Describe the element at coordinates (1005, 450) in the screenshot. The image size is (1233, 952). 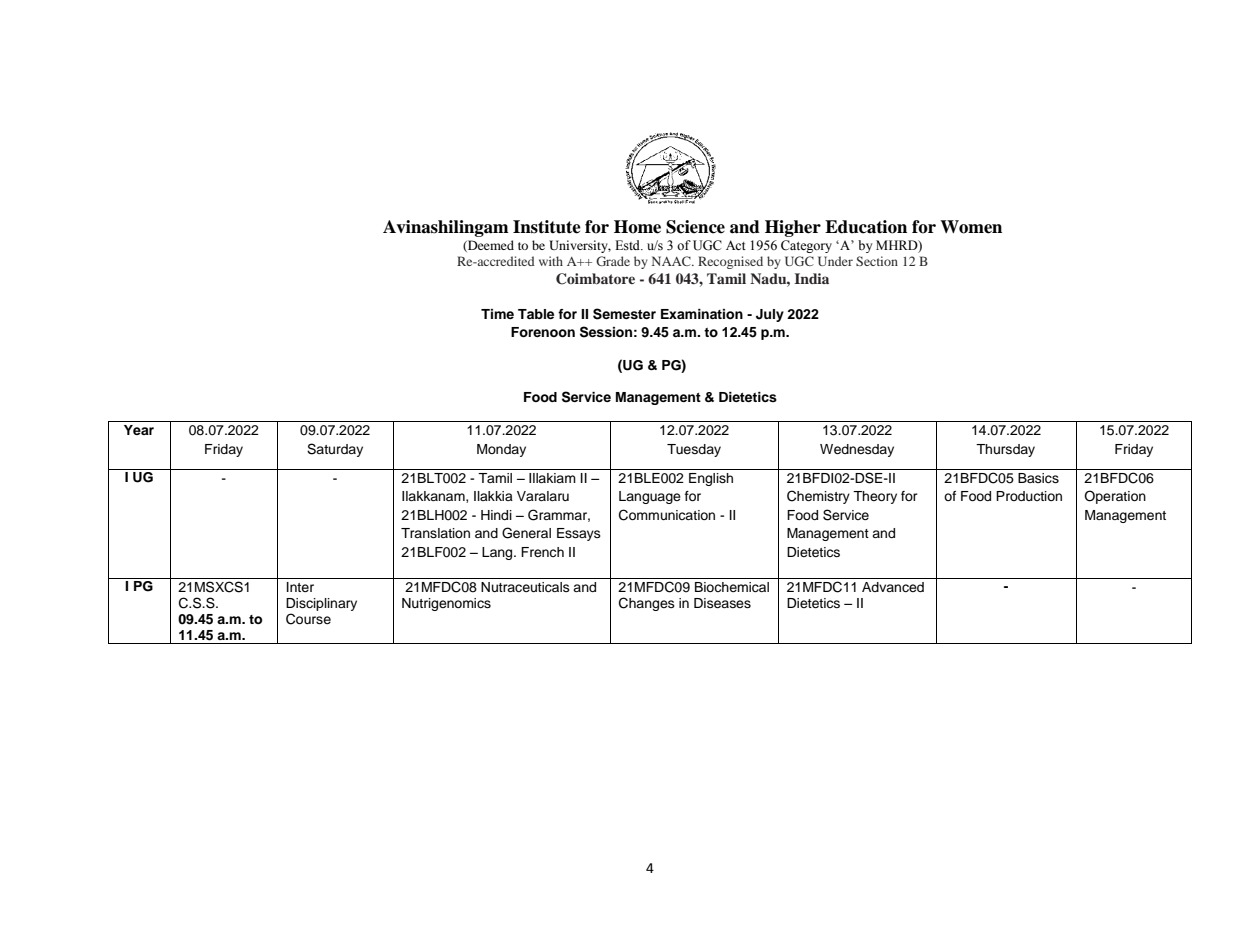
I see `Thursday` at that location.
